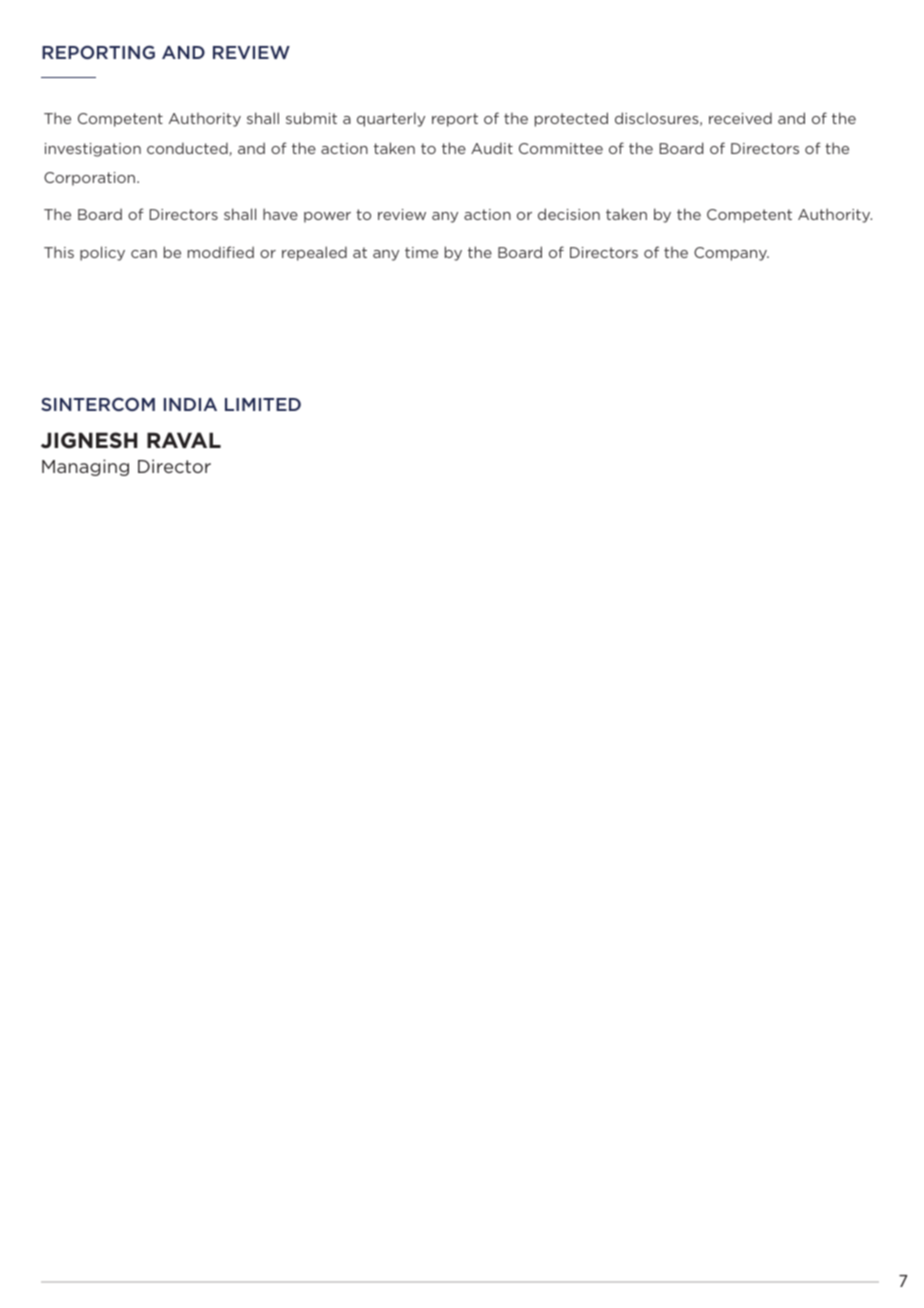  I want to click on Company, so click(731, 254).
